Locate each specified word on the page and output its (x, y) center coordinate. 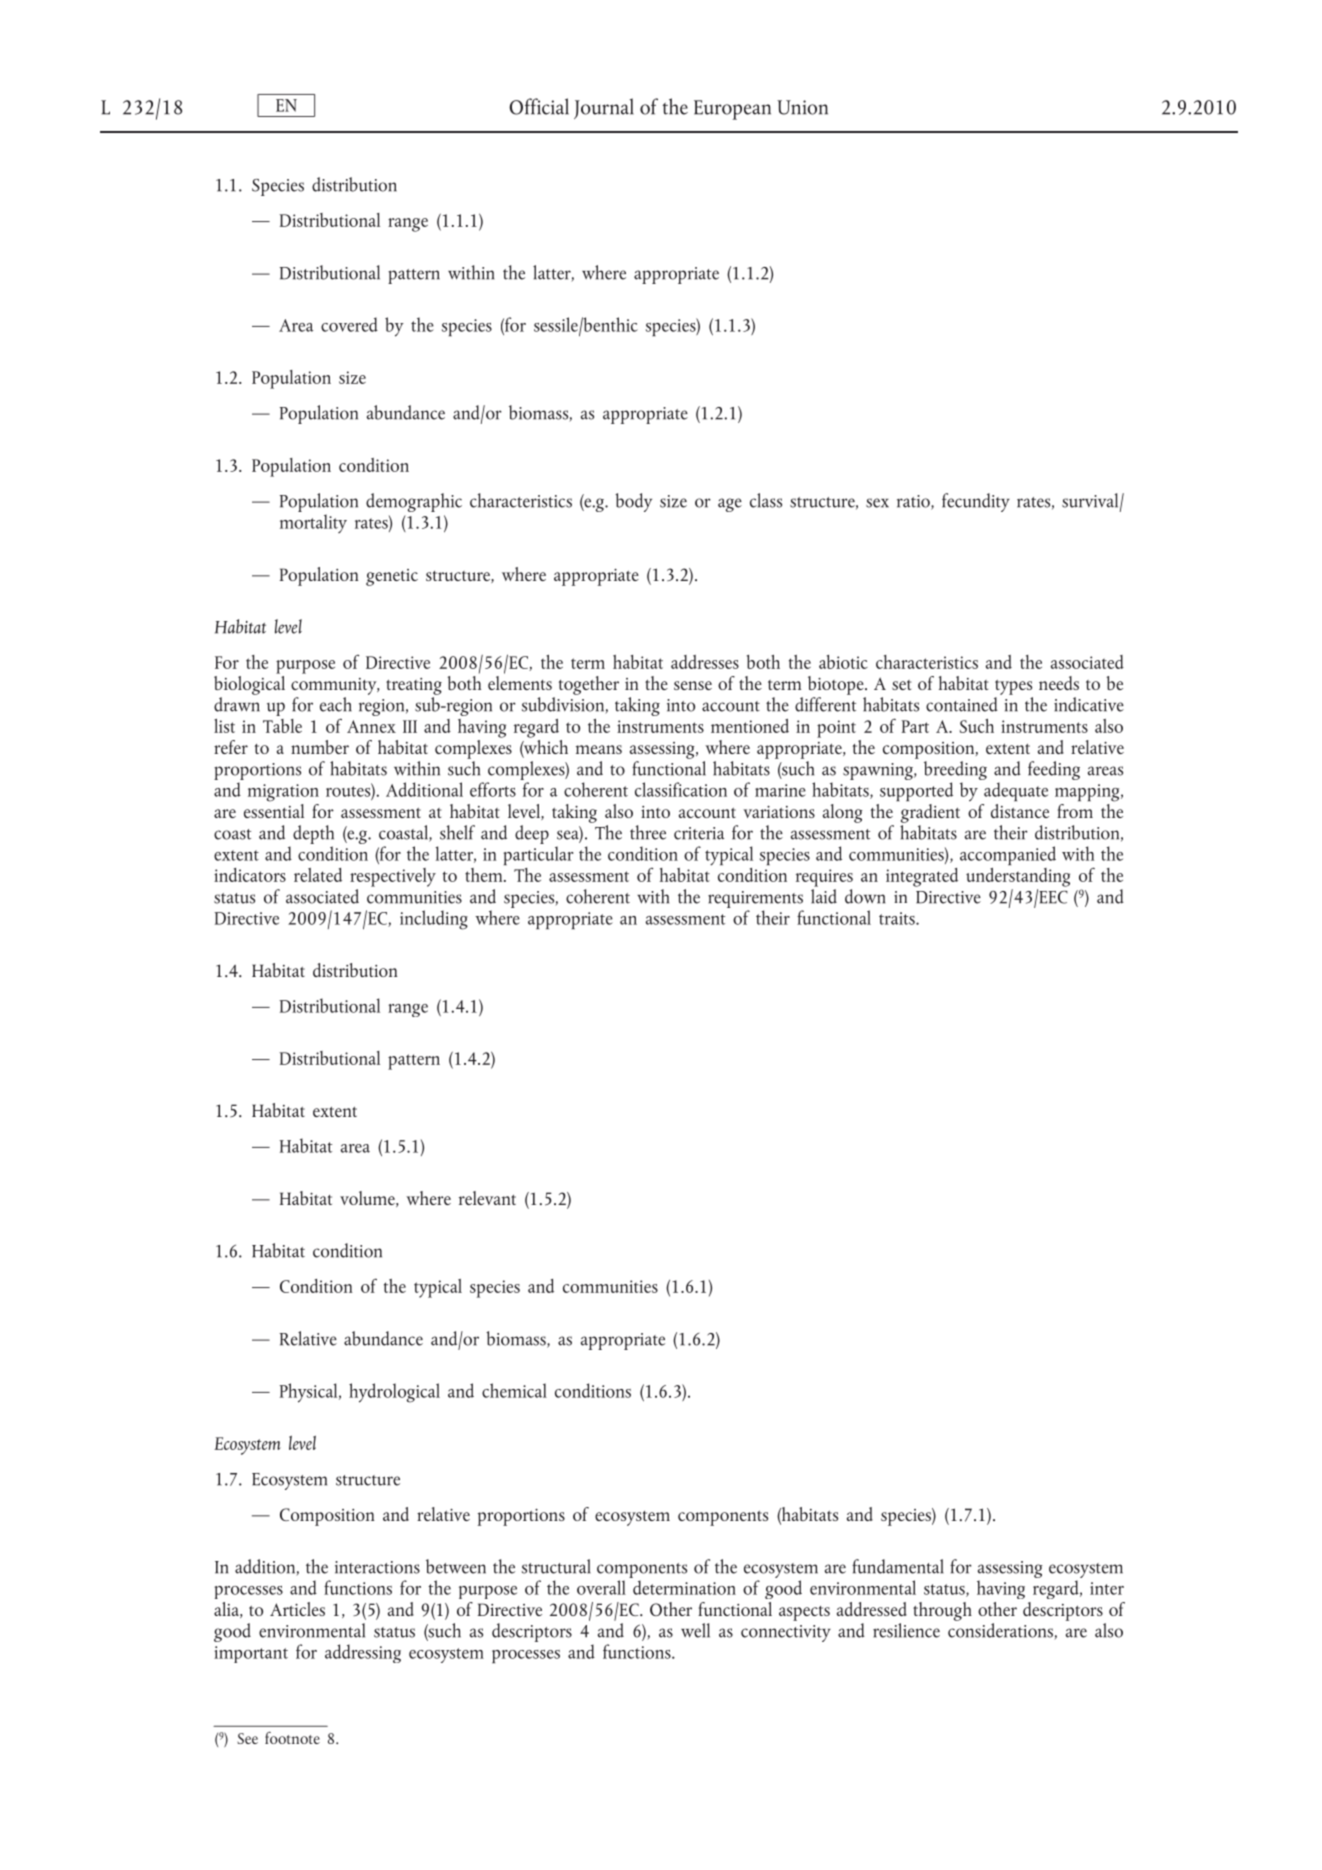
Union (802, 107)
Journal (604, 108)
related (318, 875)
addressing (363, 1653)
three (648, 832)
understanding (1018, 877)
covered (349, 324)
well (695, 1630)
